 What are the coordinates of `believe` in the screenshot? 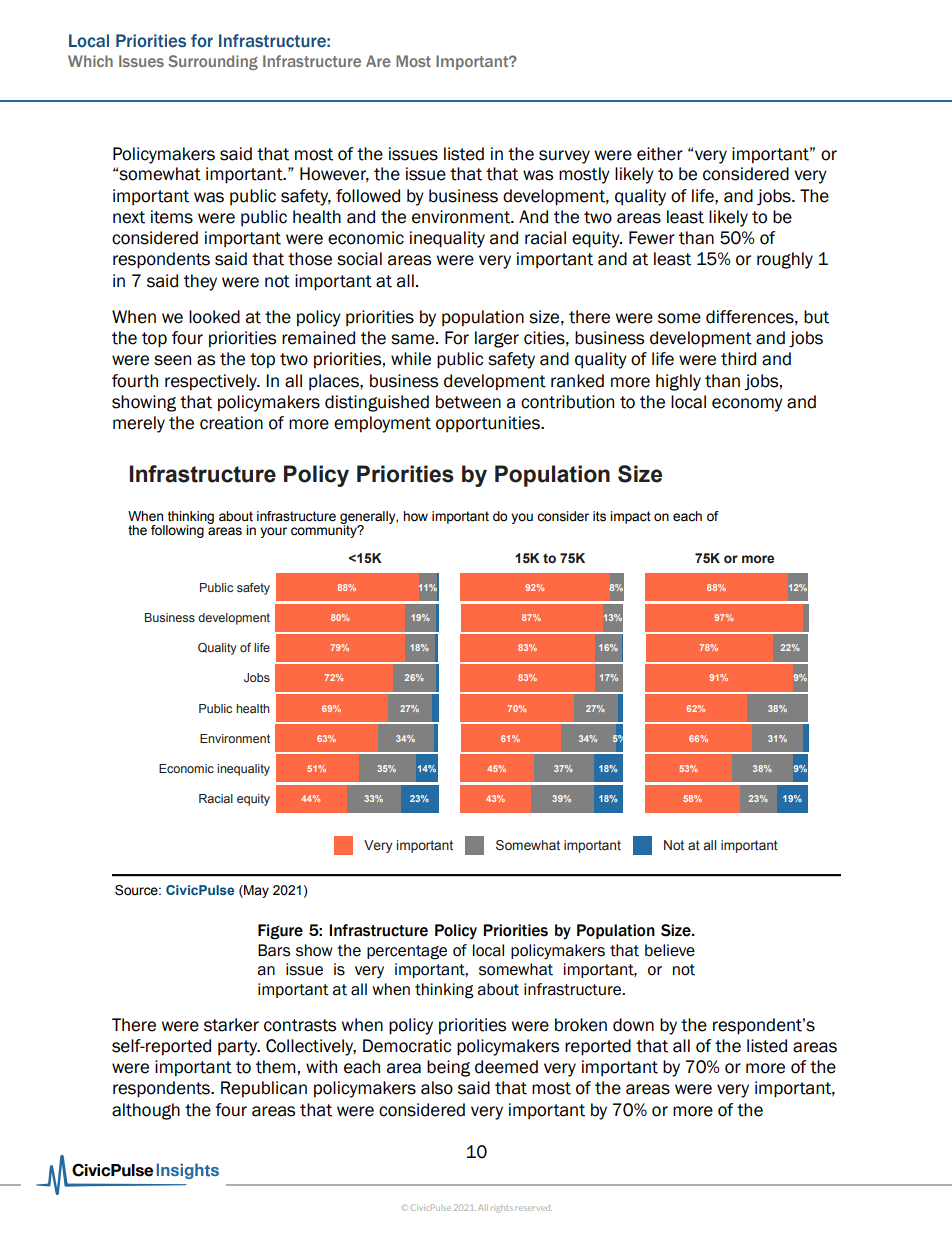 It's located at (670, 950).
